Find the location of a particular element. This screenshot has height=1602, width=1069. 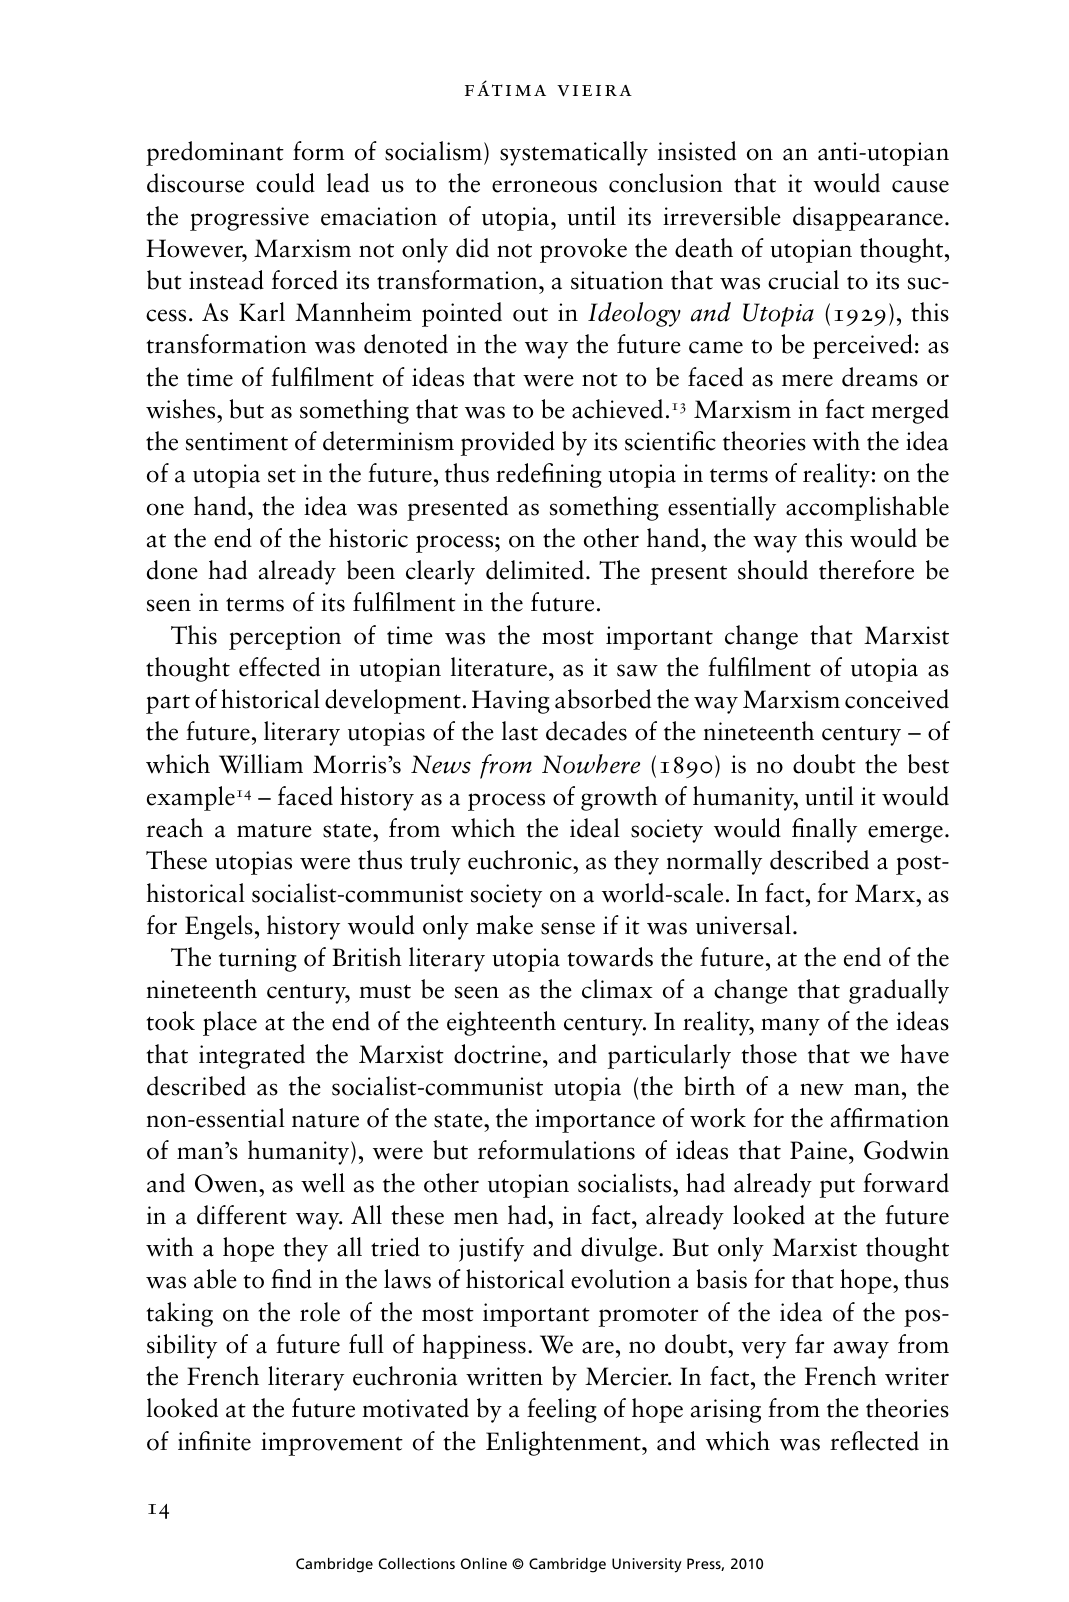

Online is located at coordinates (484, 1563).
